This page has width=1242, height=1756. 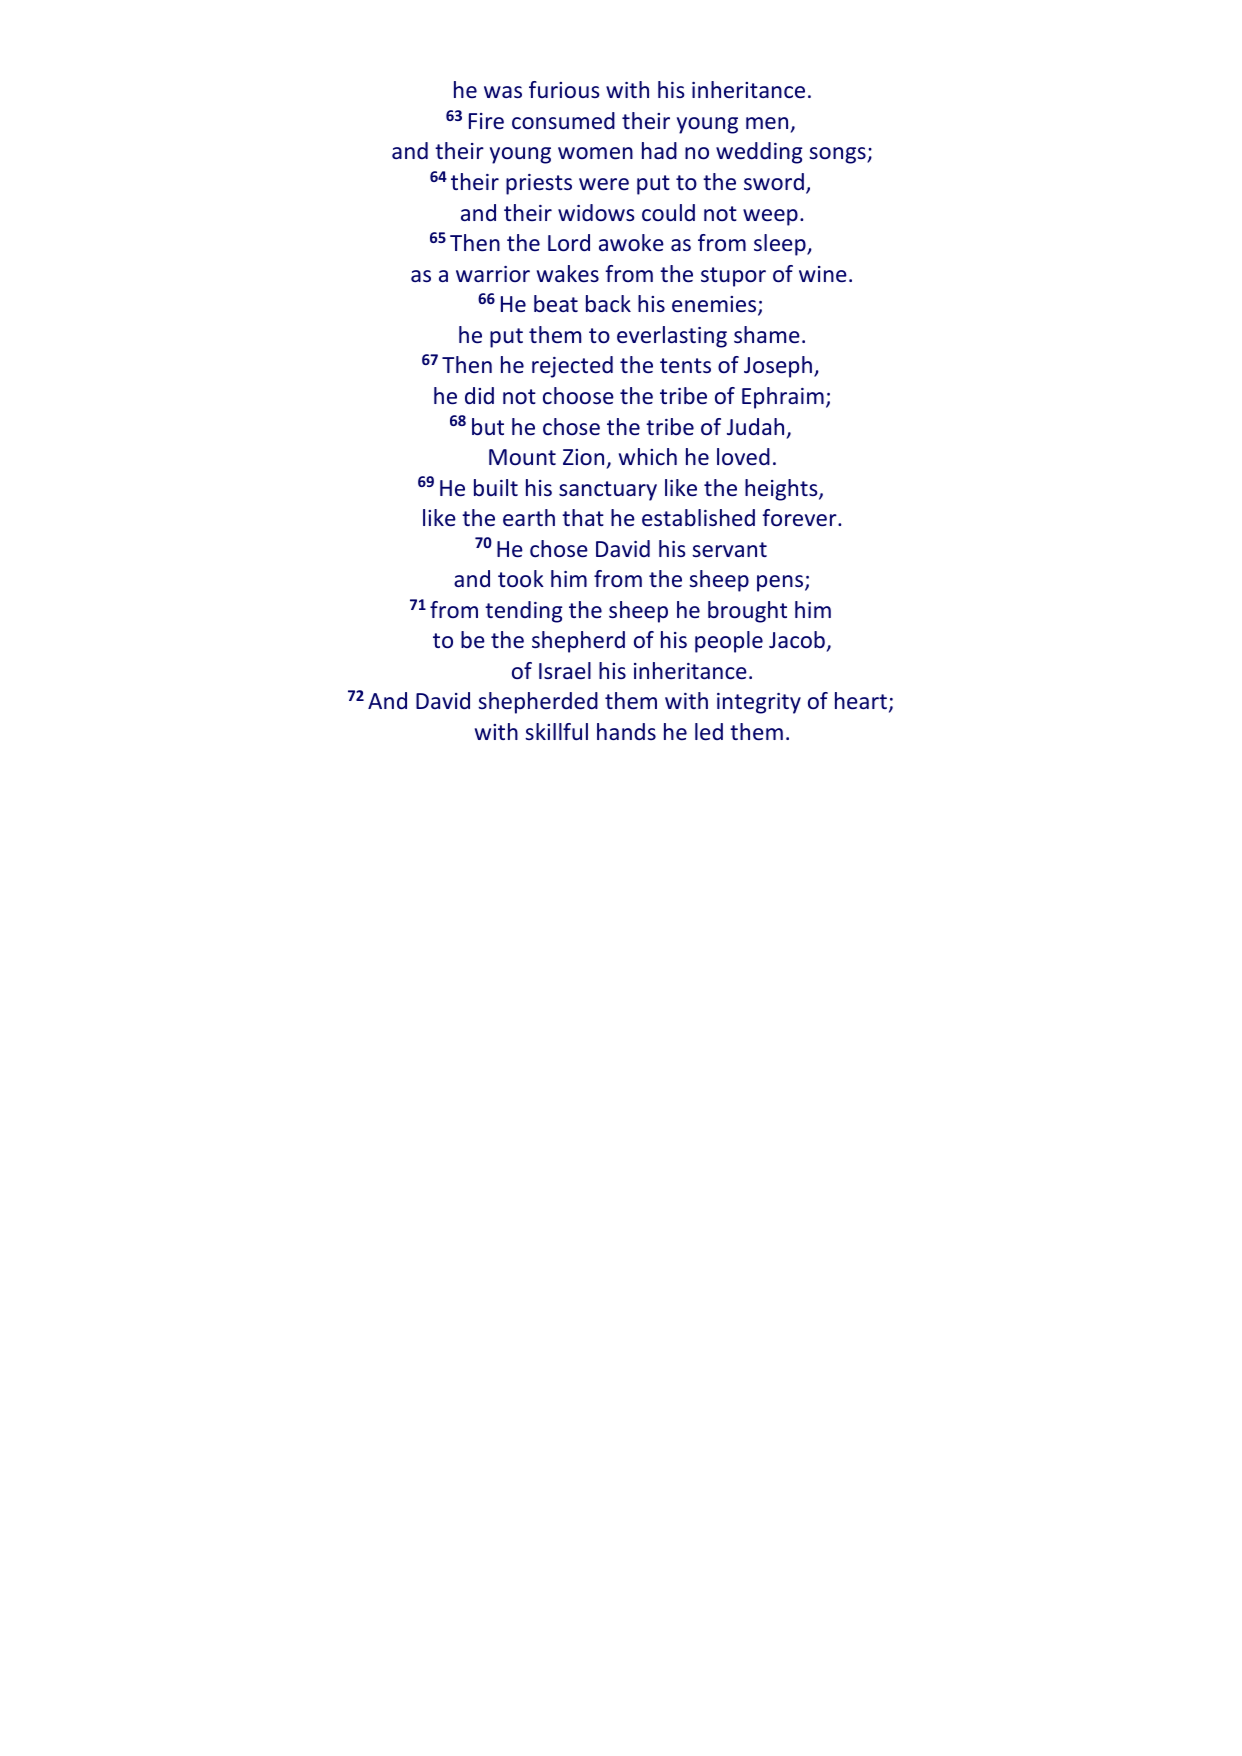 What do you see at coordinates (778, 367) in the page?
I see `Joseph` at bounding box center [778, 367].
